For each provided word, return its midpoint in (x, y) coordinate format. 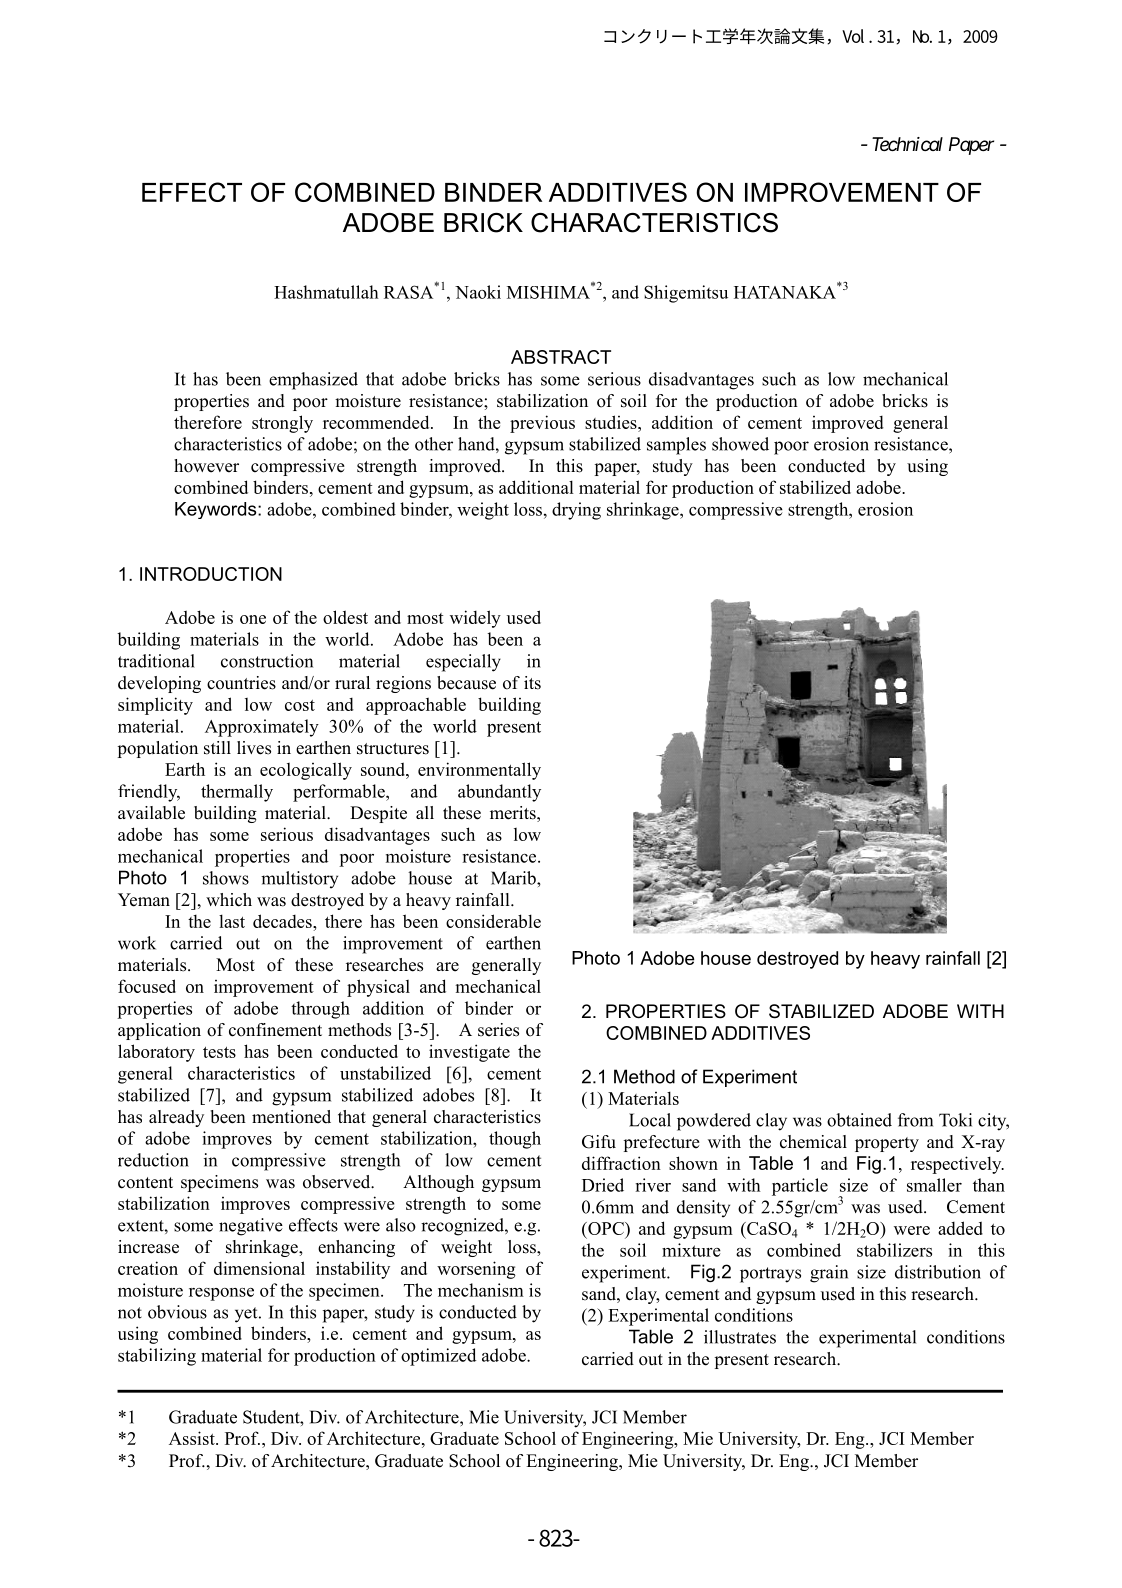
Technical (907, 144)
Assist (193, 1438)
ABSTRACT (561, 357)
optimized (438, 1357)
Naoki (478, 292)
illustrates (740, 1337)
